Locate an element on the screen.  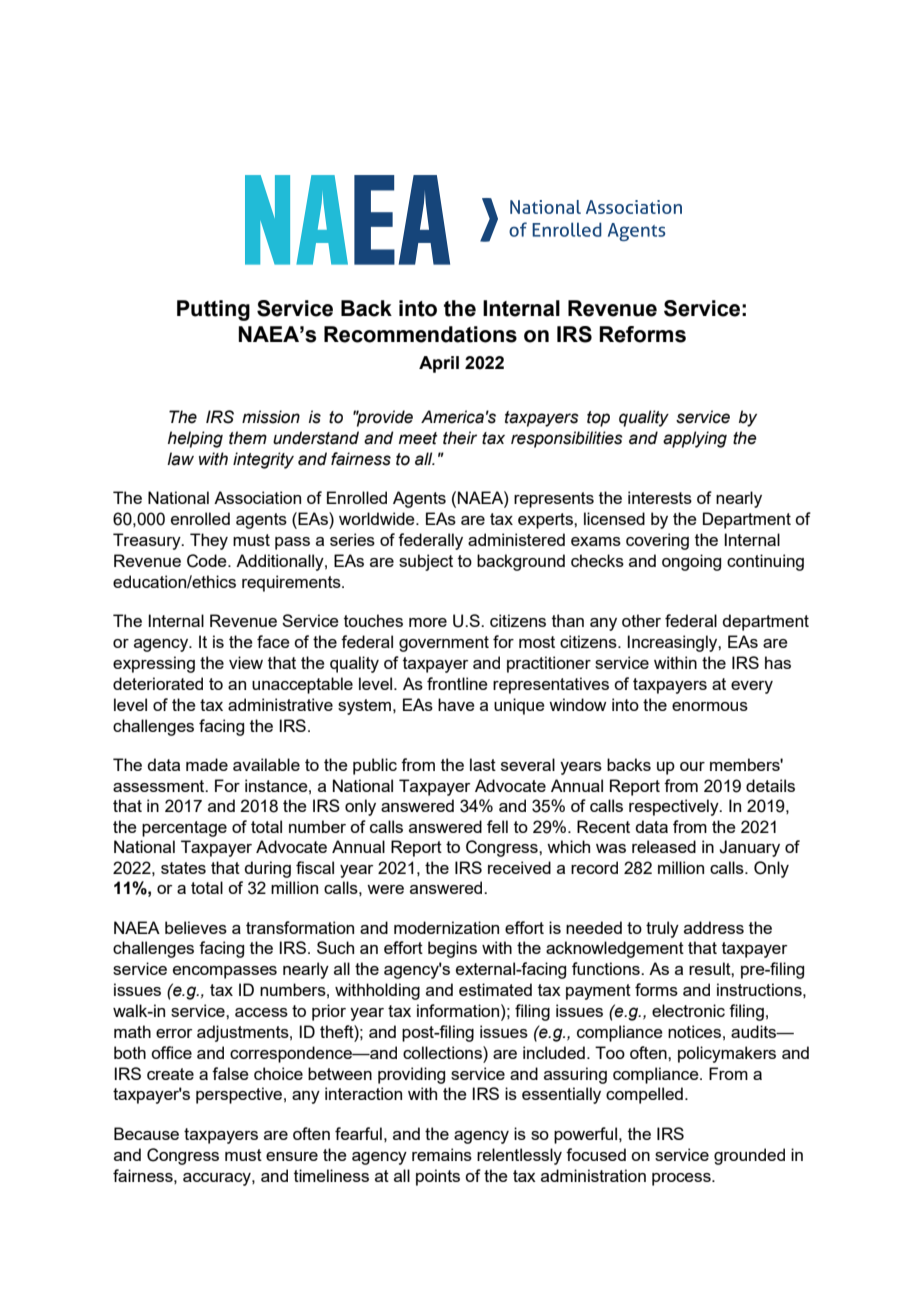
process is located at coordinates (682, 1179).
